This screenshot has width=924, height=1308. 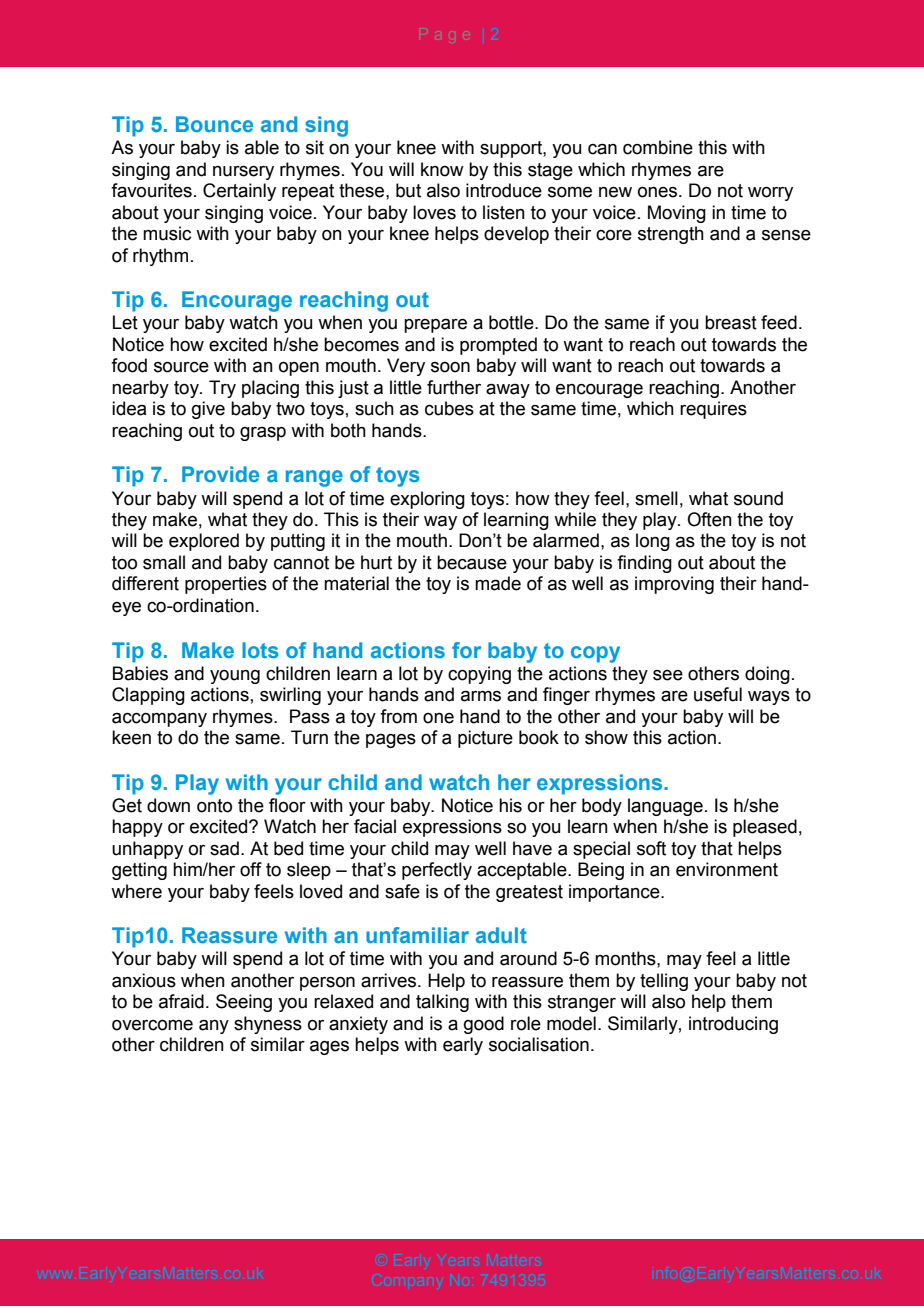 I want to click on afraid, so click(x=181, y=1001).
